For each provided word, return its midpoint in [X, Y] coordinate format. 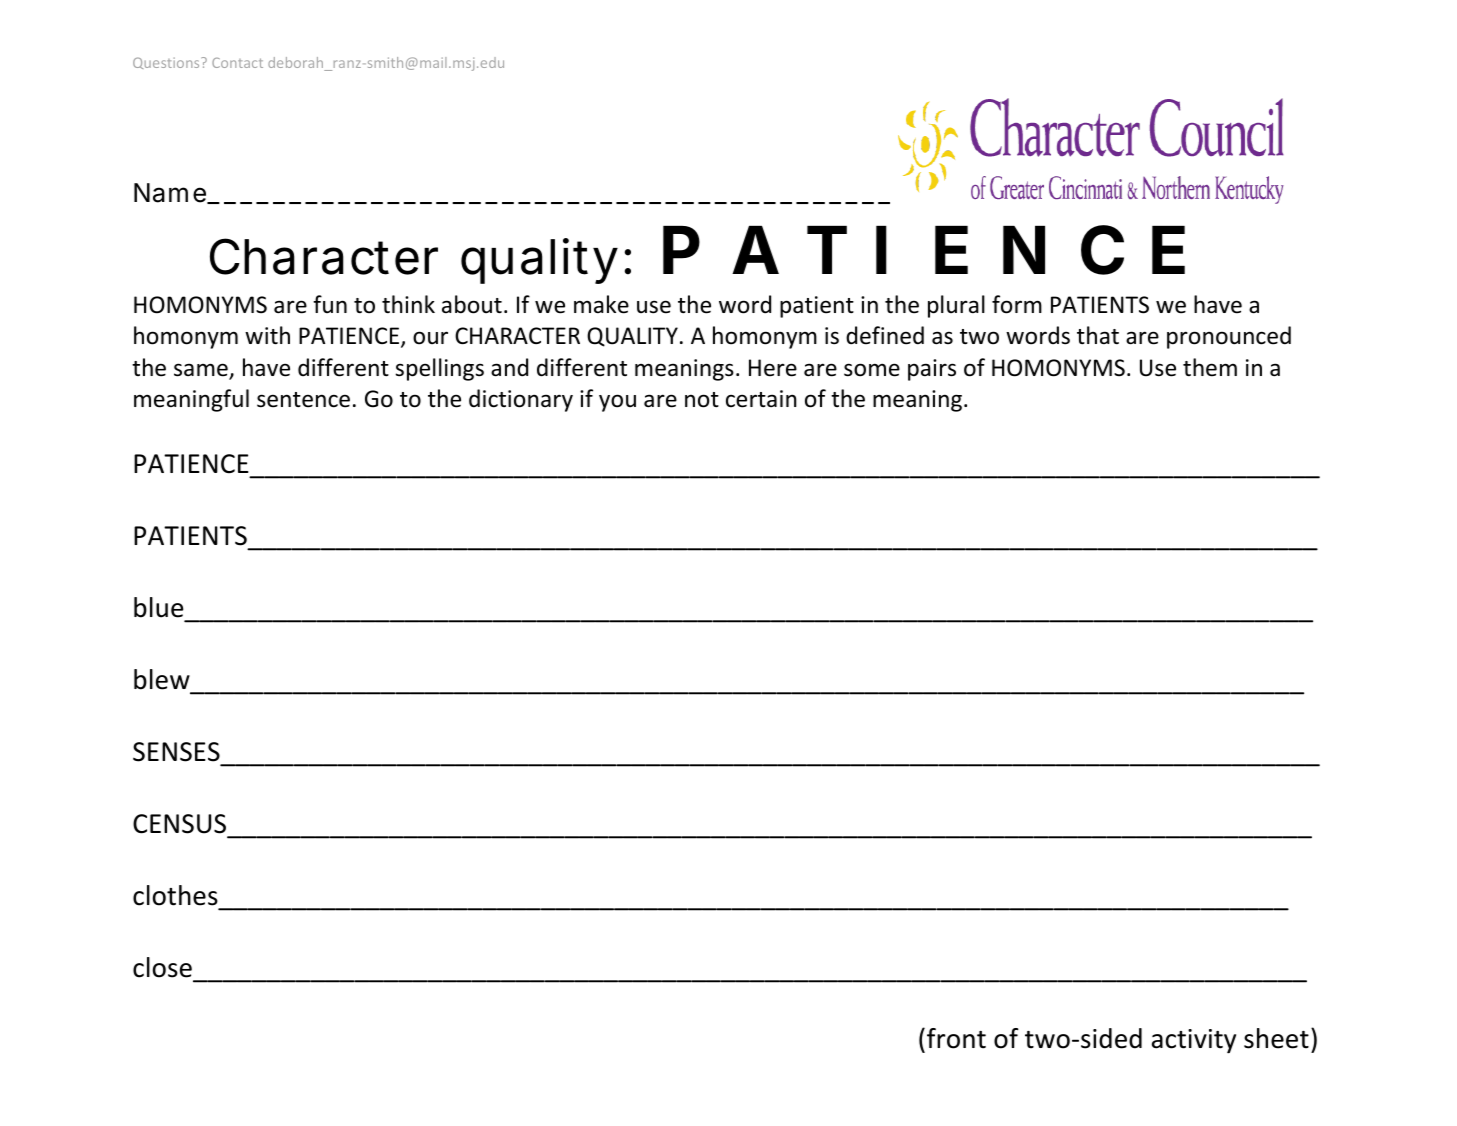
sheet [1276, 1038]
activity [1194, 1041]
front [956, 1038]
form [1017, 304]
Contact [237, 63]
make [601, 304]
